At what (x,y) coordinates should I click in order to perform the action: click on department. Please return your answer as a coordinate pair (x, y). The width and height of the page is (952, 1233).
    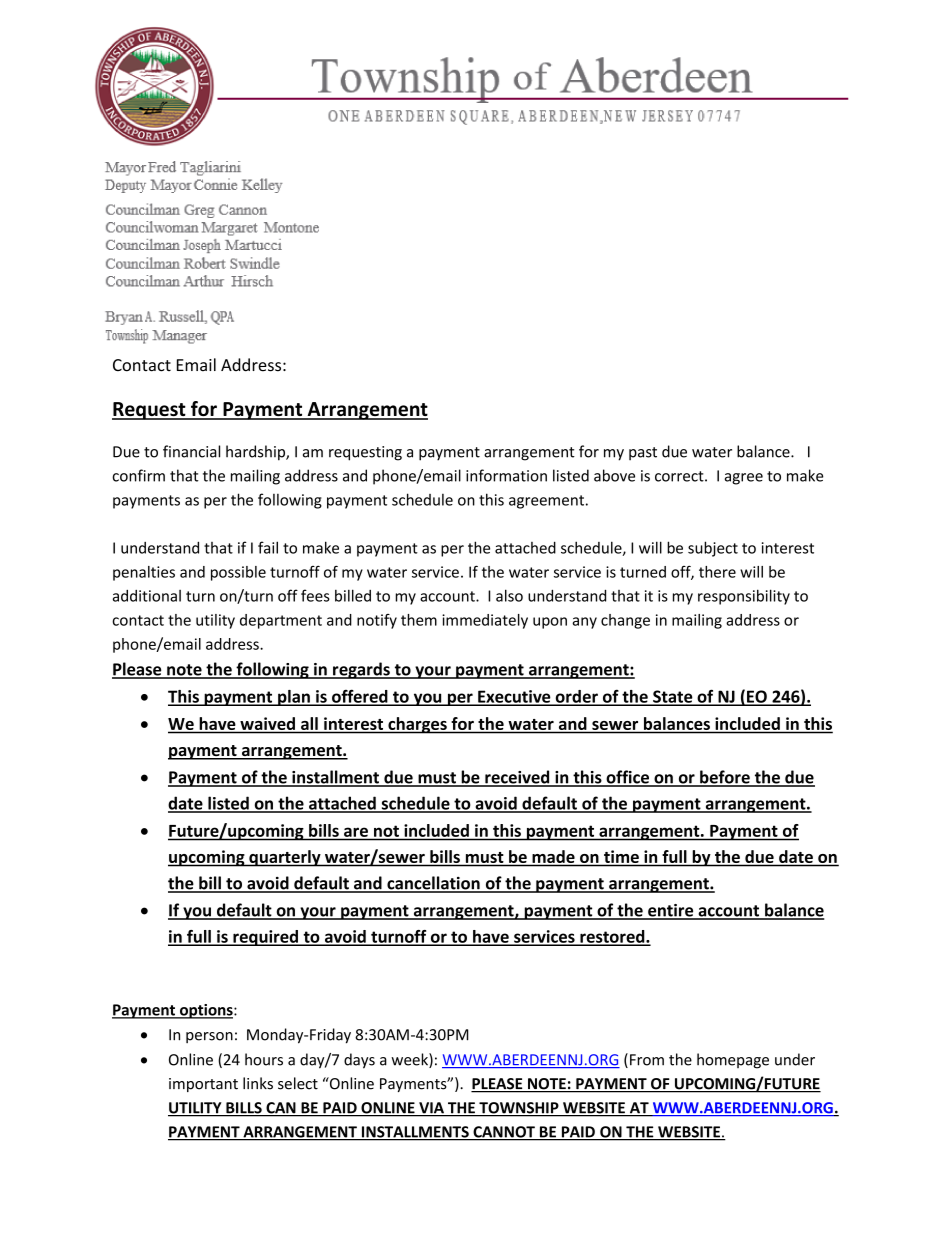
    Looking at the image, I should click on (281, 621).
